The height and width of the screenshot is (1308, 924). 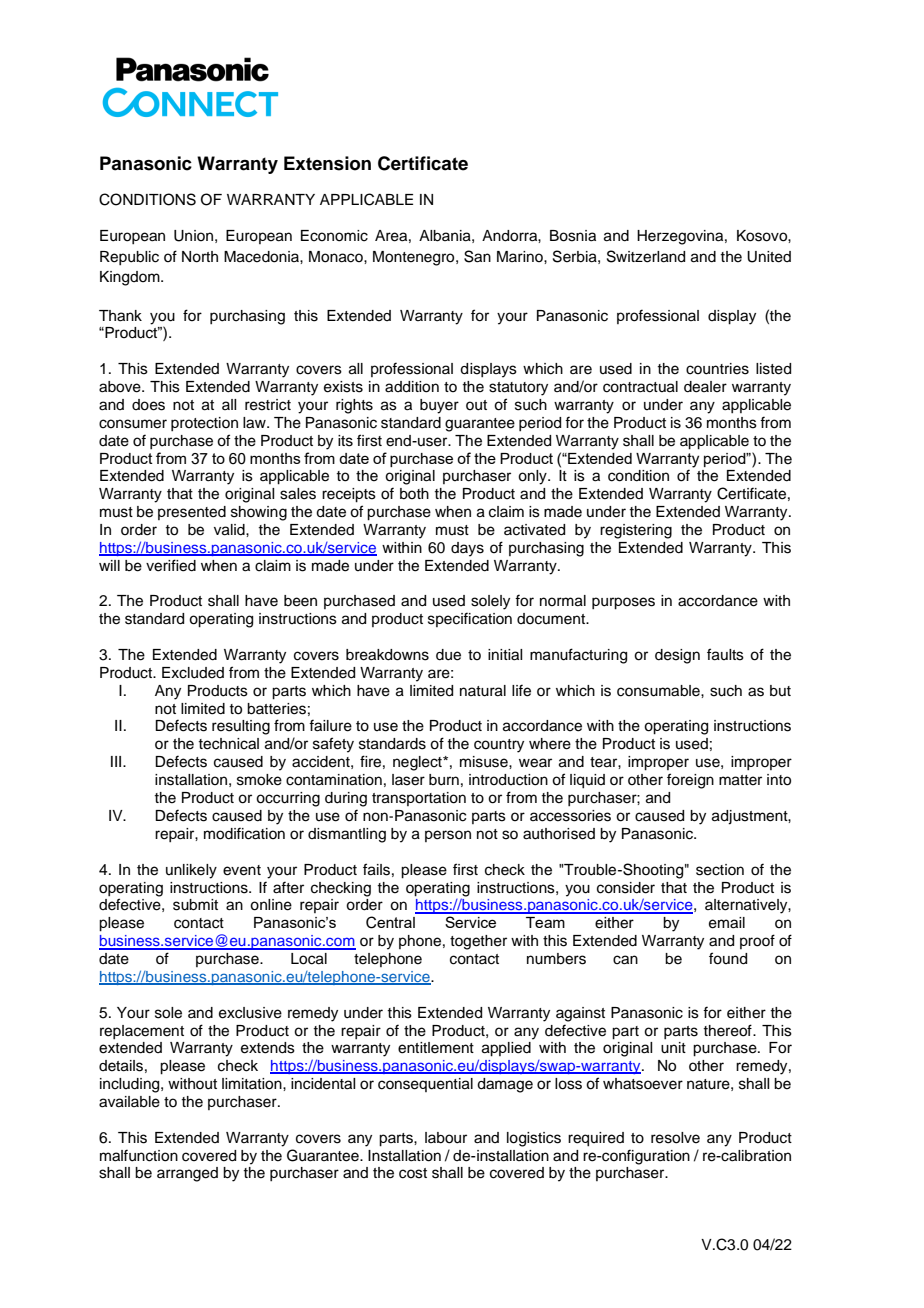 I want to click on resolve, so click(x=675, y=1138).
